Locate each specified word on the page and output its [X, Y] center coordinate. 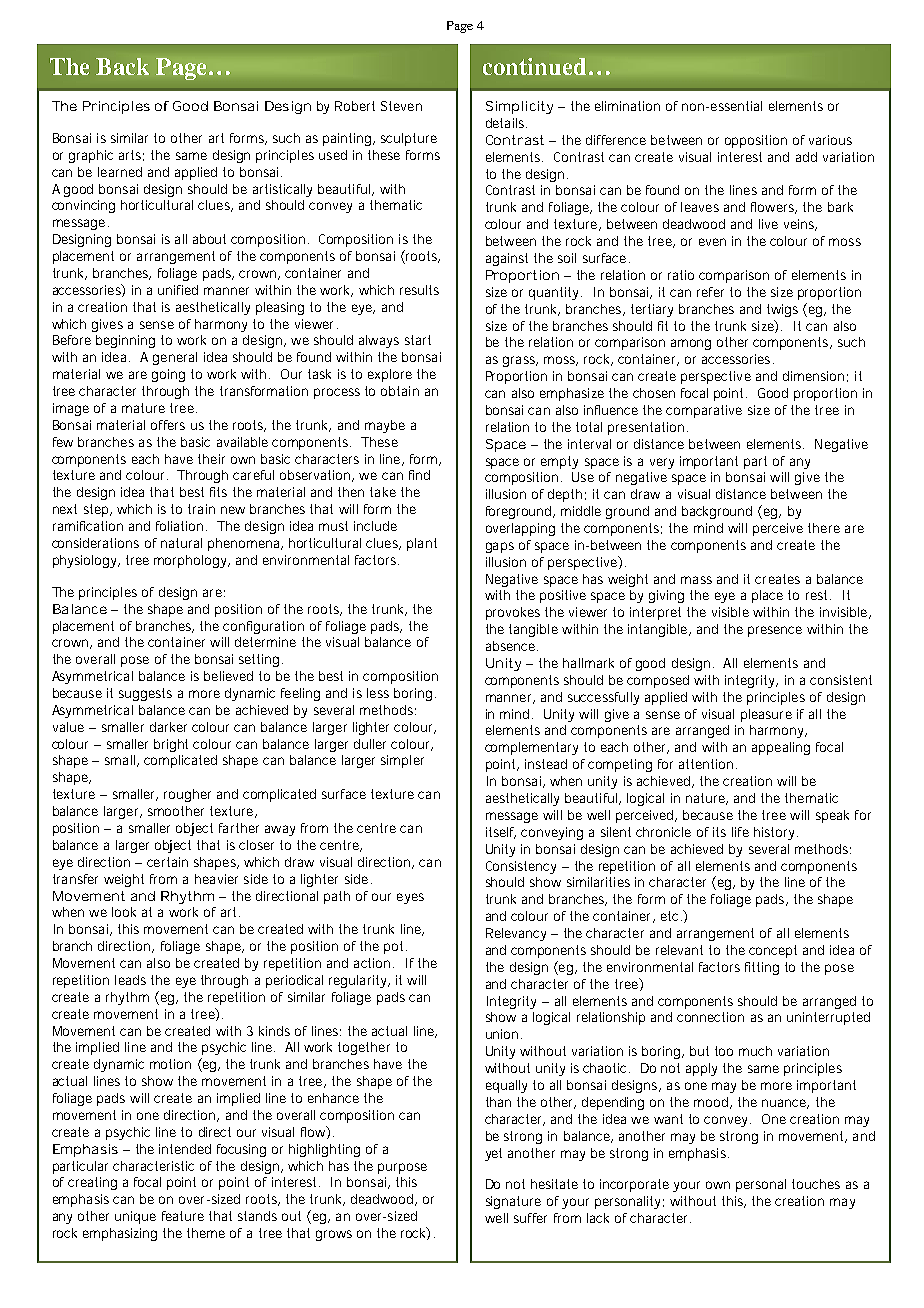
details [505, 123]
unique [135, 1217]
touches [816, 1184]
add [806, 157]
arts [130, 155]
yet [493, 1154]
